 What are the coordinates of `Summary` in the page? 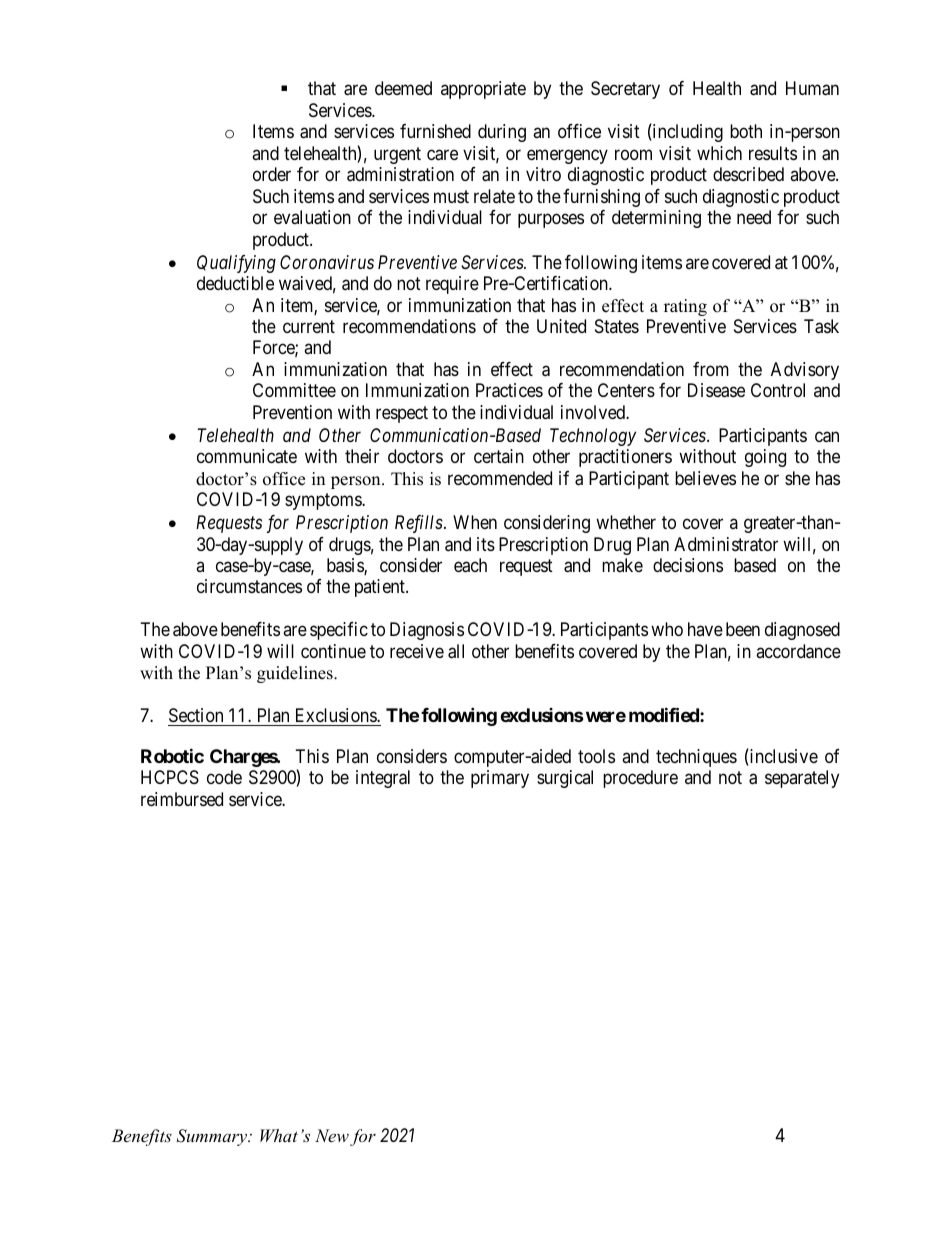 It's located at (213, 1137).
